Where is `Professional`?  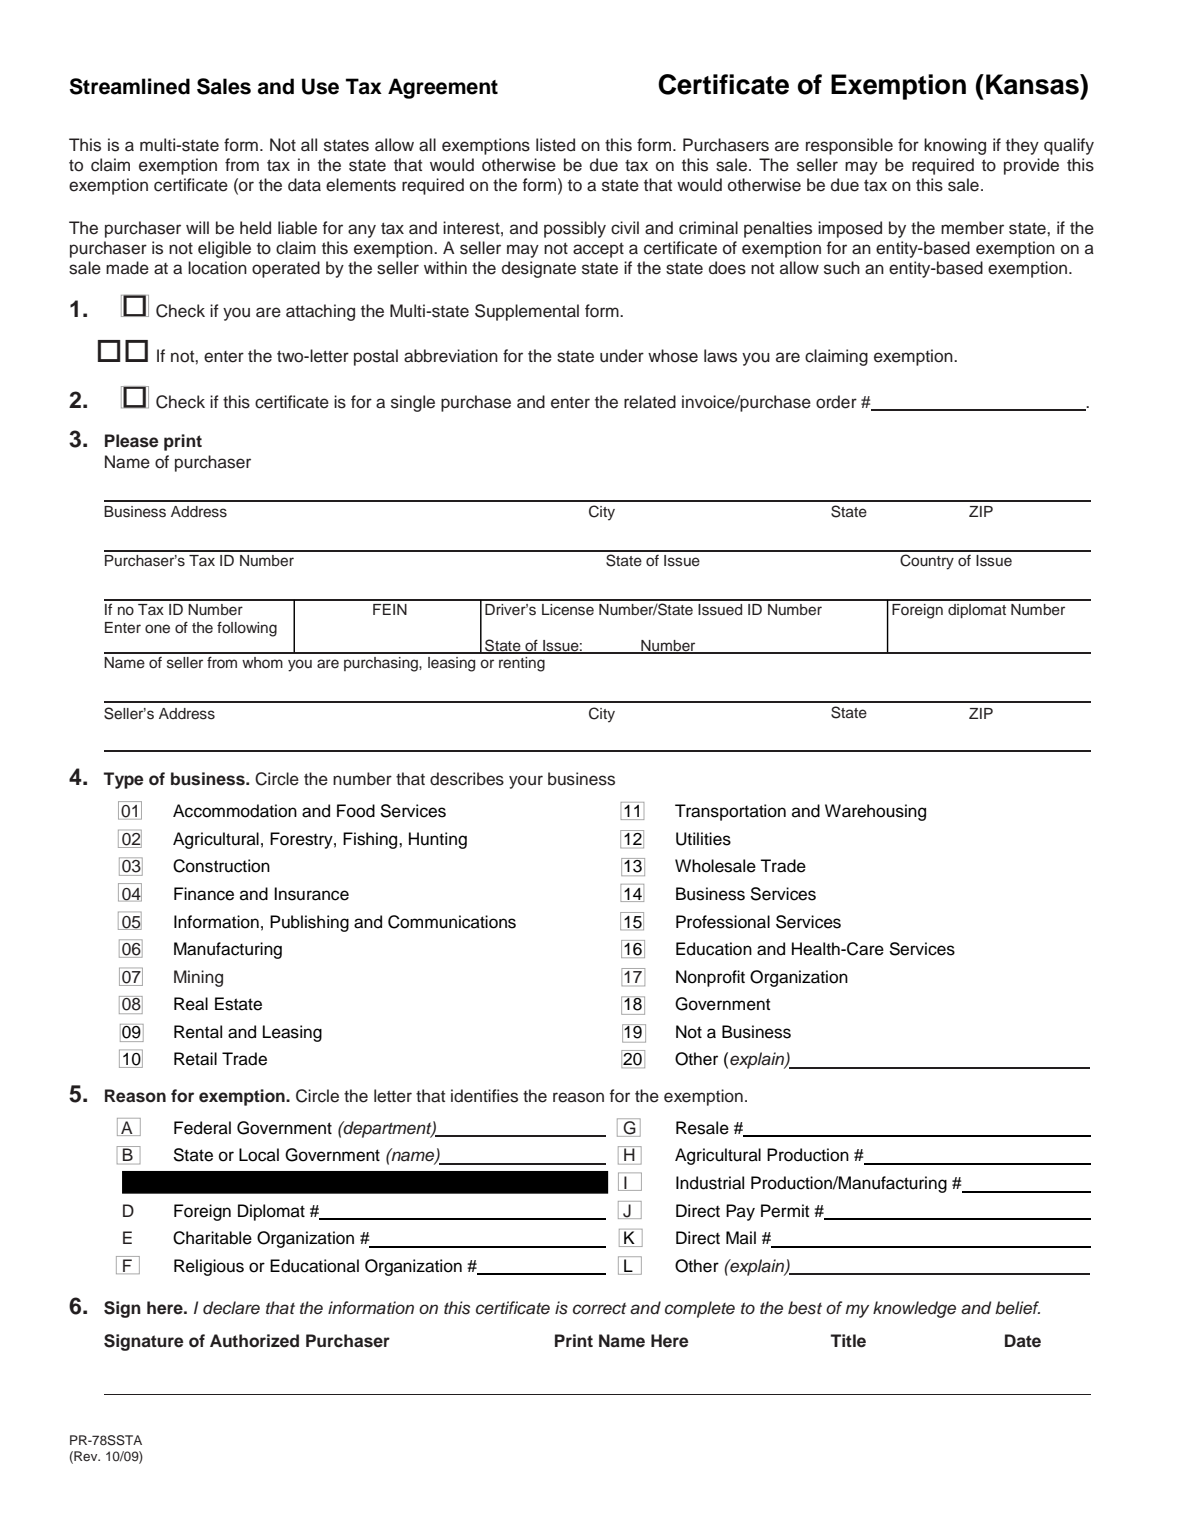 Professional is located at coordinates (723, 922).
